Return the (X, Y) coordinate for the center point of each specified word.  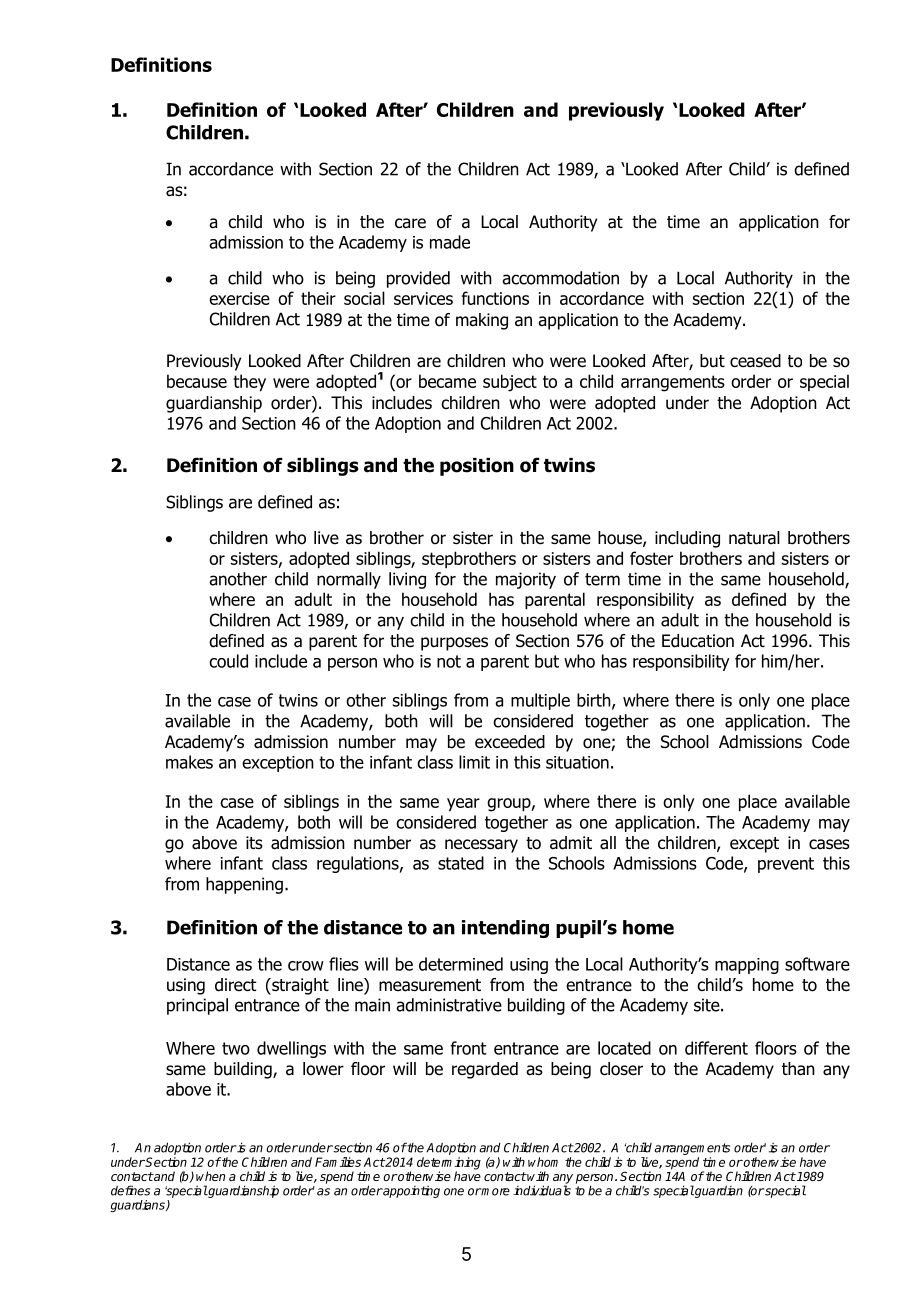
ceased (755, 361)
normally (349, 580)
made (450, 242)
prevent (786, 865)
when (210, 1176)
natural (754, 538)
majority (526, 580)
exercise (239, 298)
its (254, 842)
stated (461, 863)
